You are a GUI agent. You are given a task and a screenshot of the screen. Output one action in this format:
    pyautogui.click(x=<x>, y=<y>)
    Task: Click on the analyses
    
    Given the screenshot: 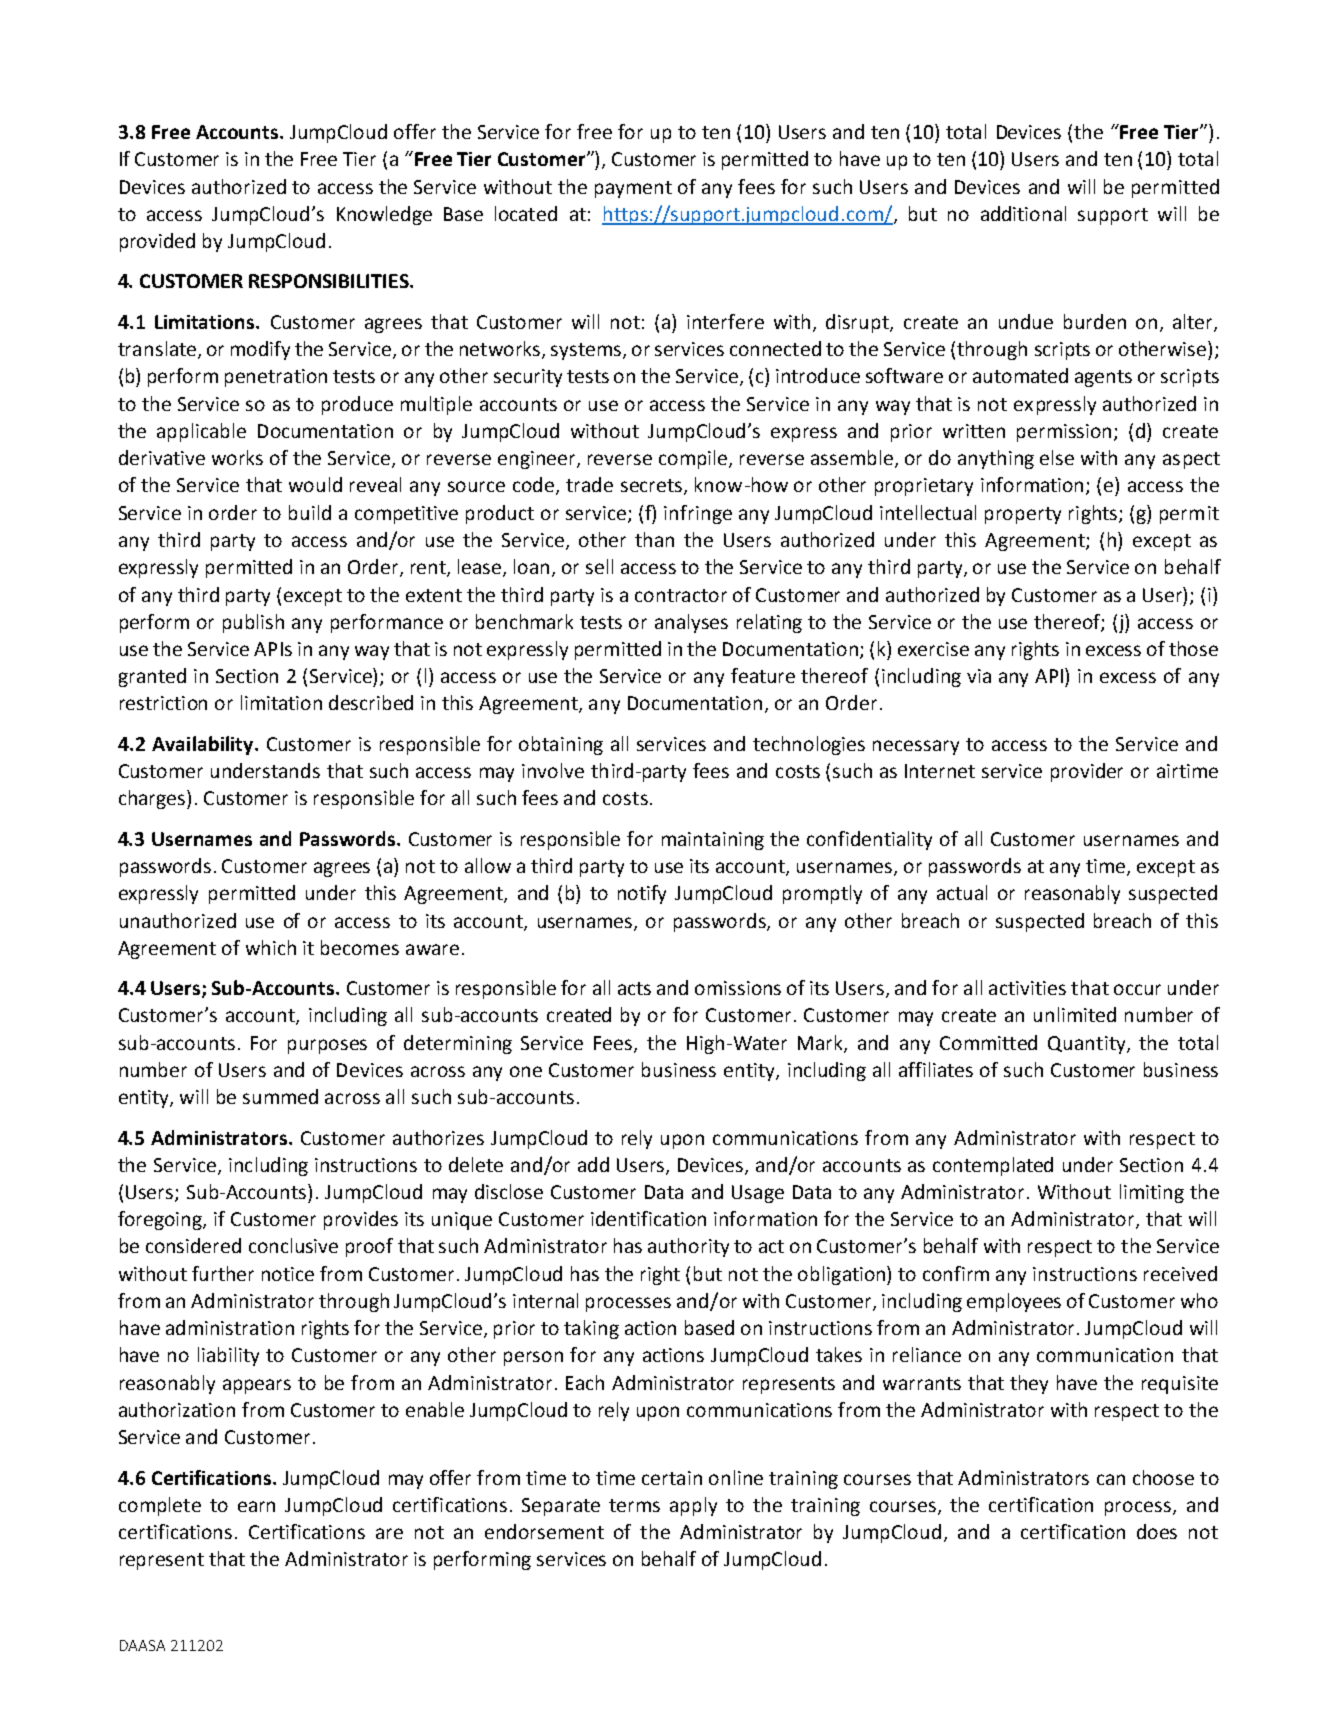 What is the action you would take?
    pyautogui.click(x=691, y=623)
